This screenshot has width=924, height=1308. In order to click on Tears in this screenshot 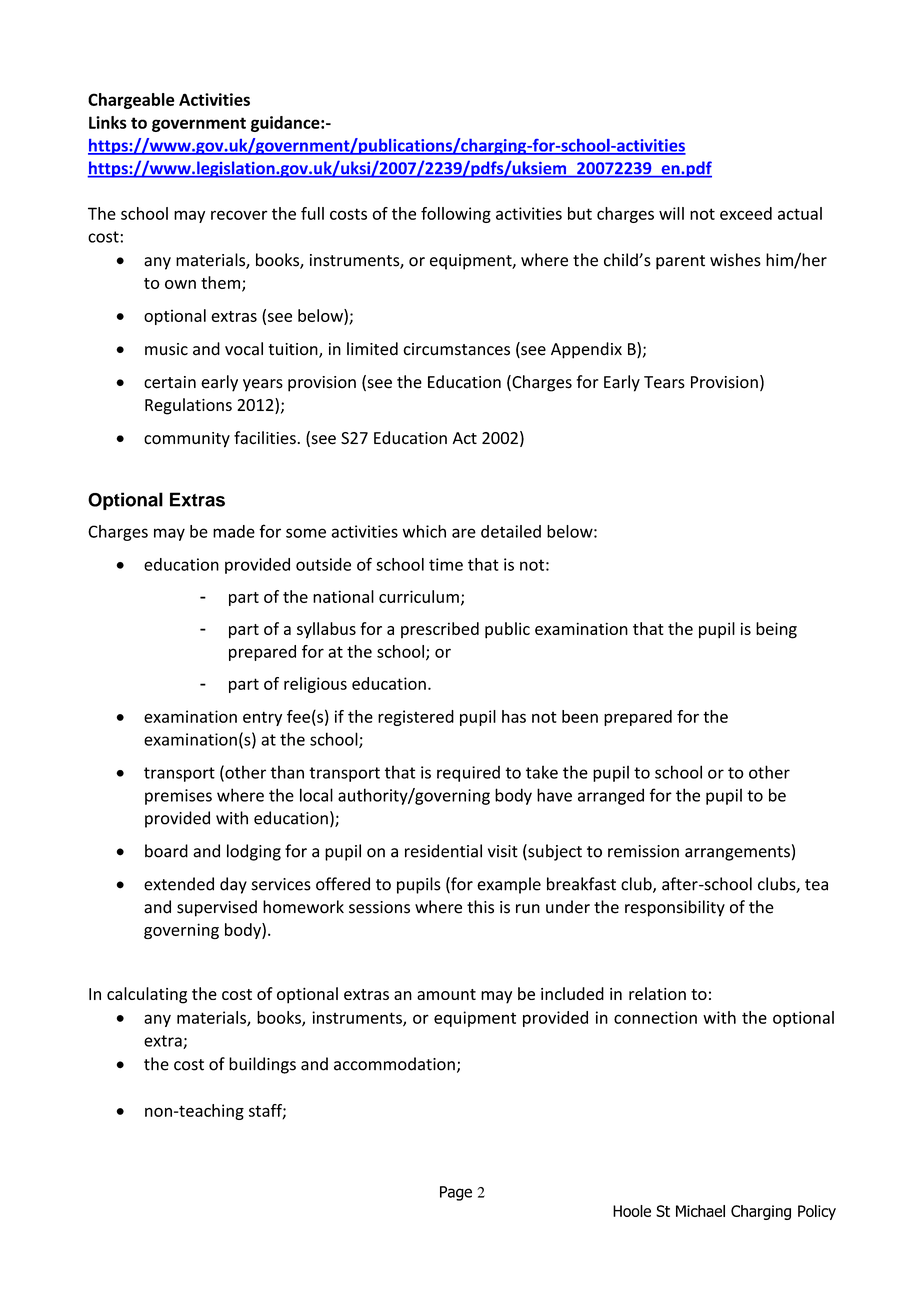, I will do `click(664, 382)`.
